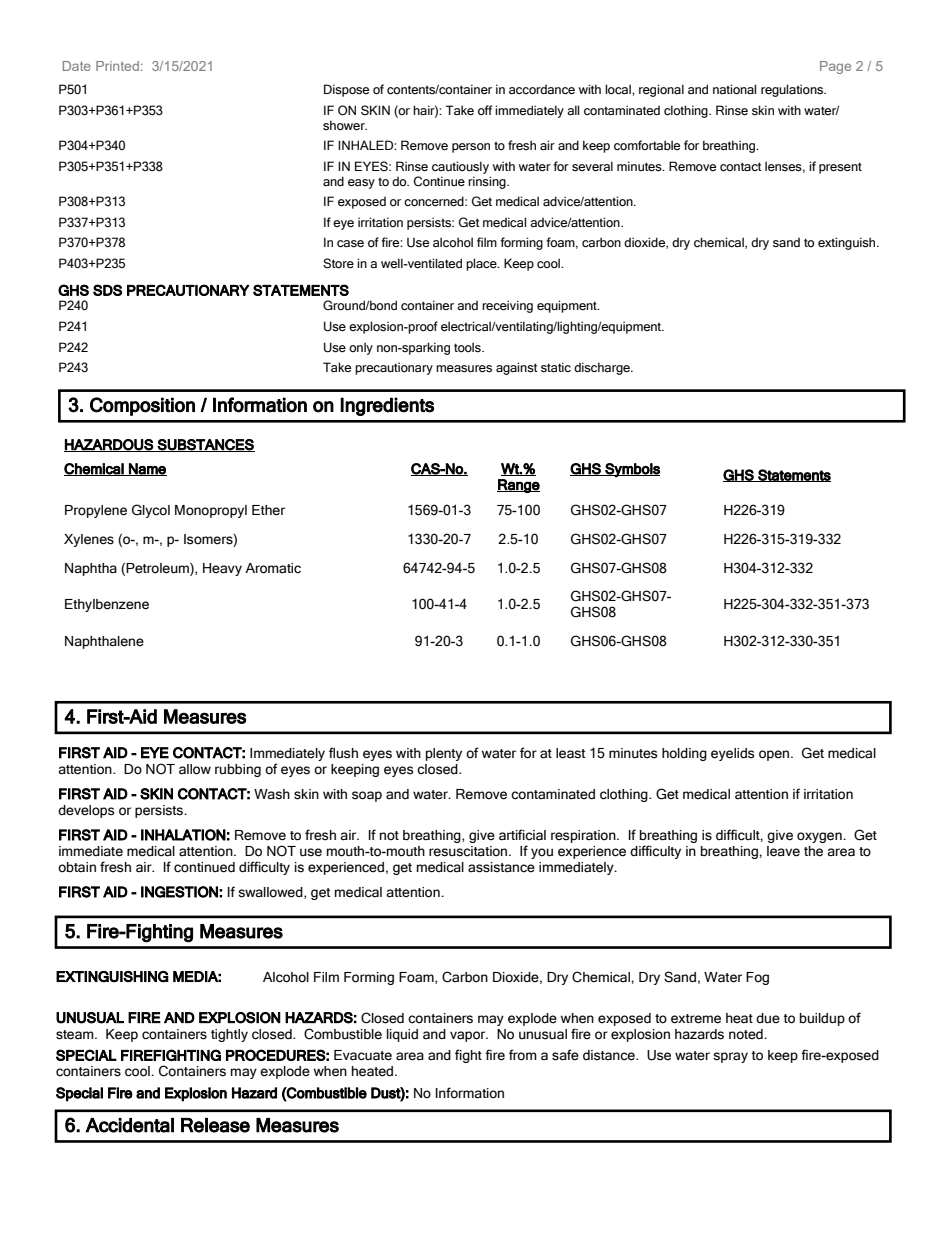  I want to click on national, so click(734, 89).
